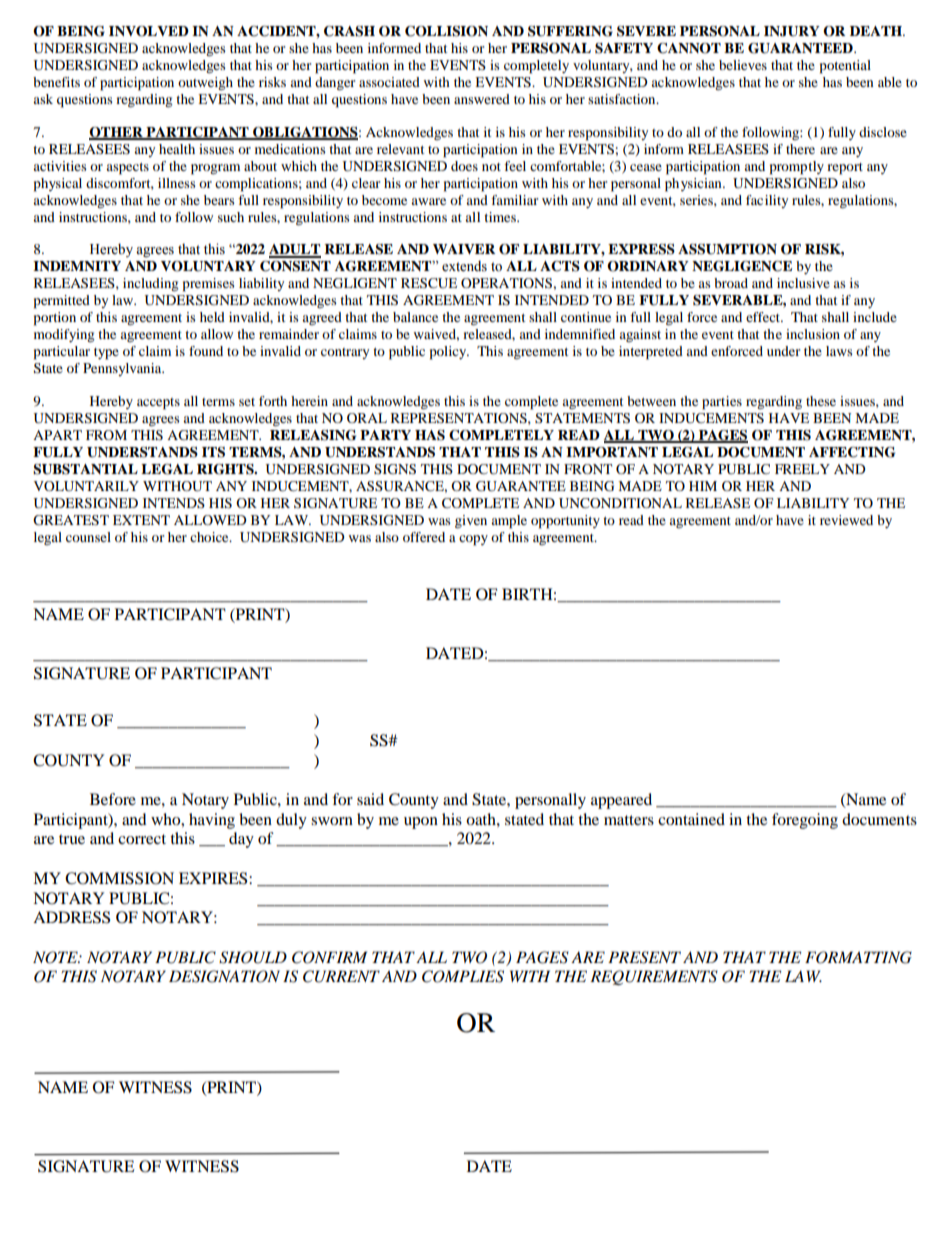 This page has width=952, height=1233. I want to click on INVOLVED, so click(149, 31).
